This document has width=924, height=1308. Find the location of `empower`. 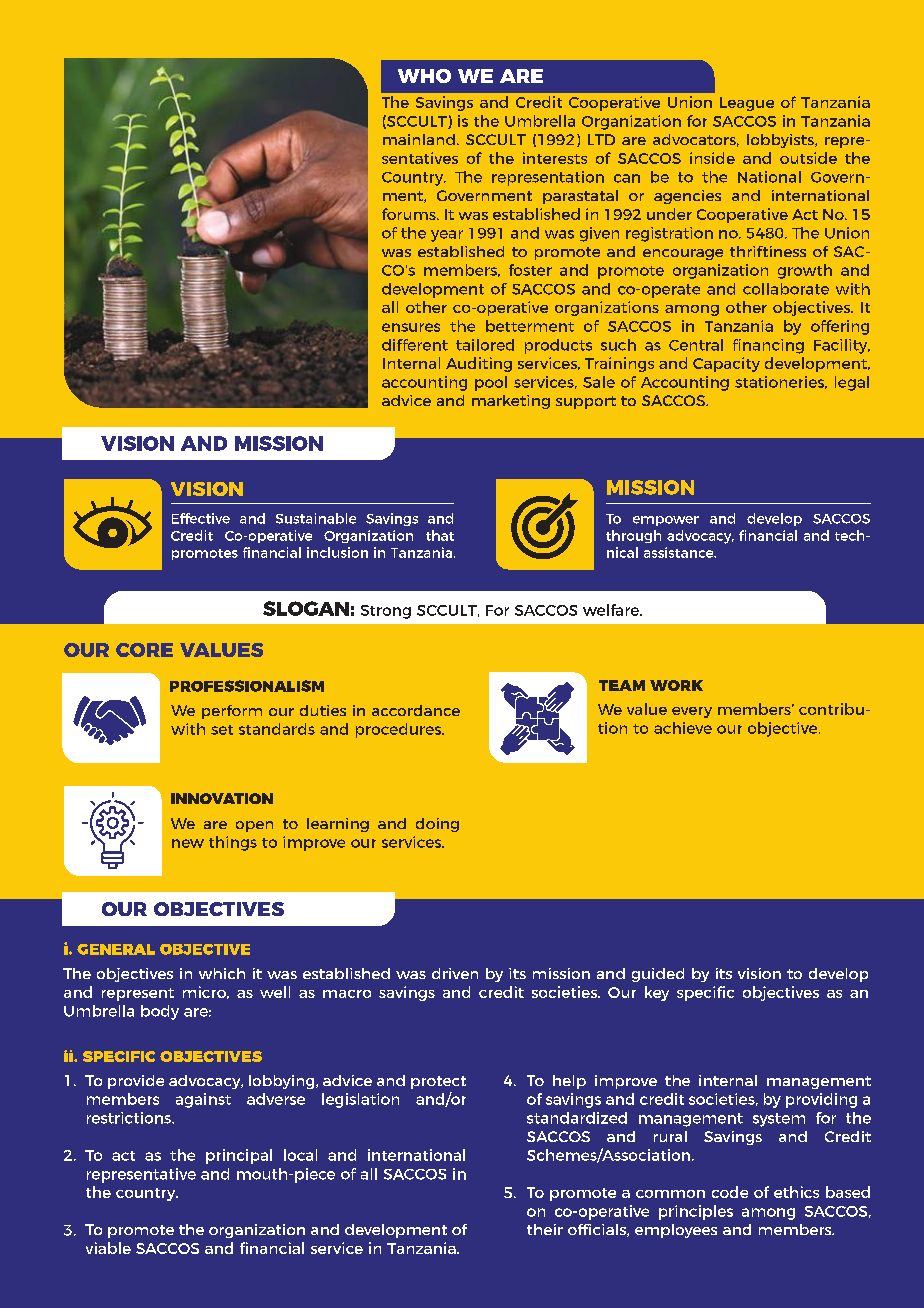

empower is located at coordinates (666, 521).
